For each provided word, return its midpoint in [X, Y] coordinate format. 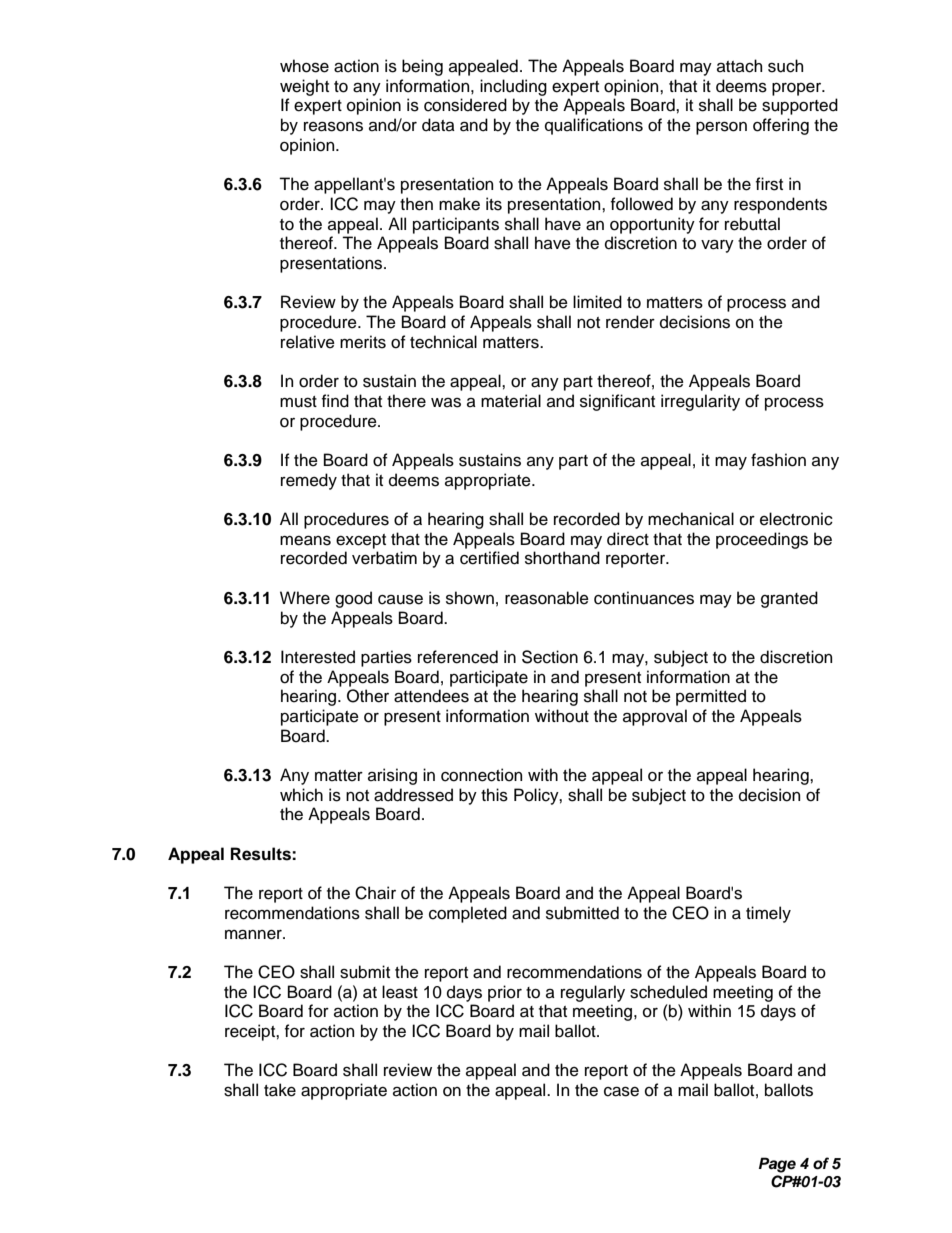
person [721, 128]
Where [305, 598]
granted [789, 599]
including [513, 87]
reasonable [547, 598]
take [280, 1090]
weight [304, 87]
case [621, 1091]
